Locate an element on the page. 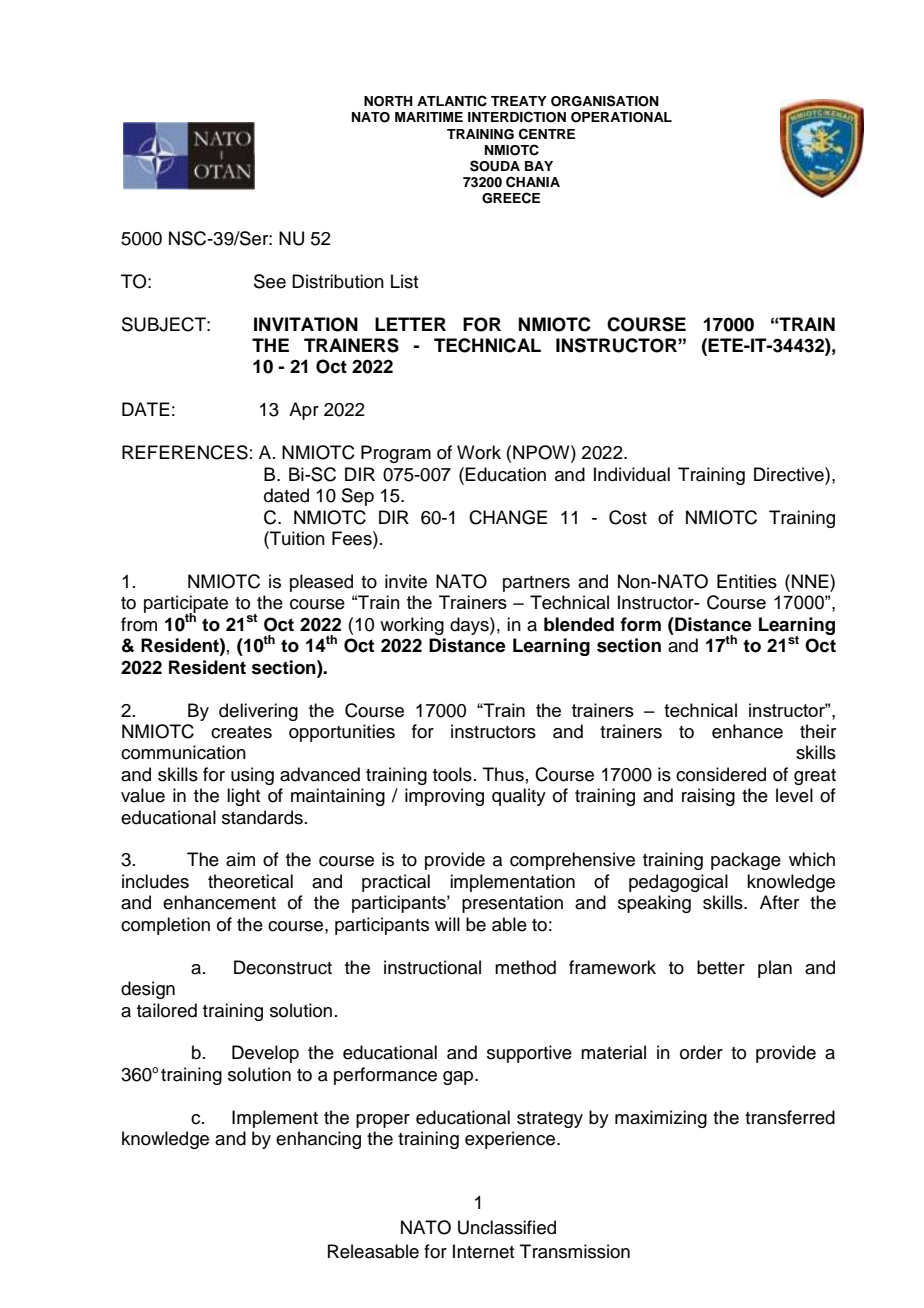  Unclassified is located at coordinates (507, 1227).
